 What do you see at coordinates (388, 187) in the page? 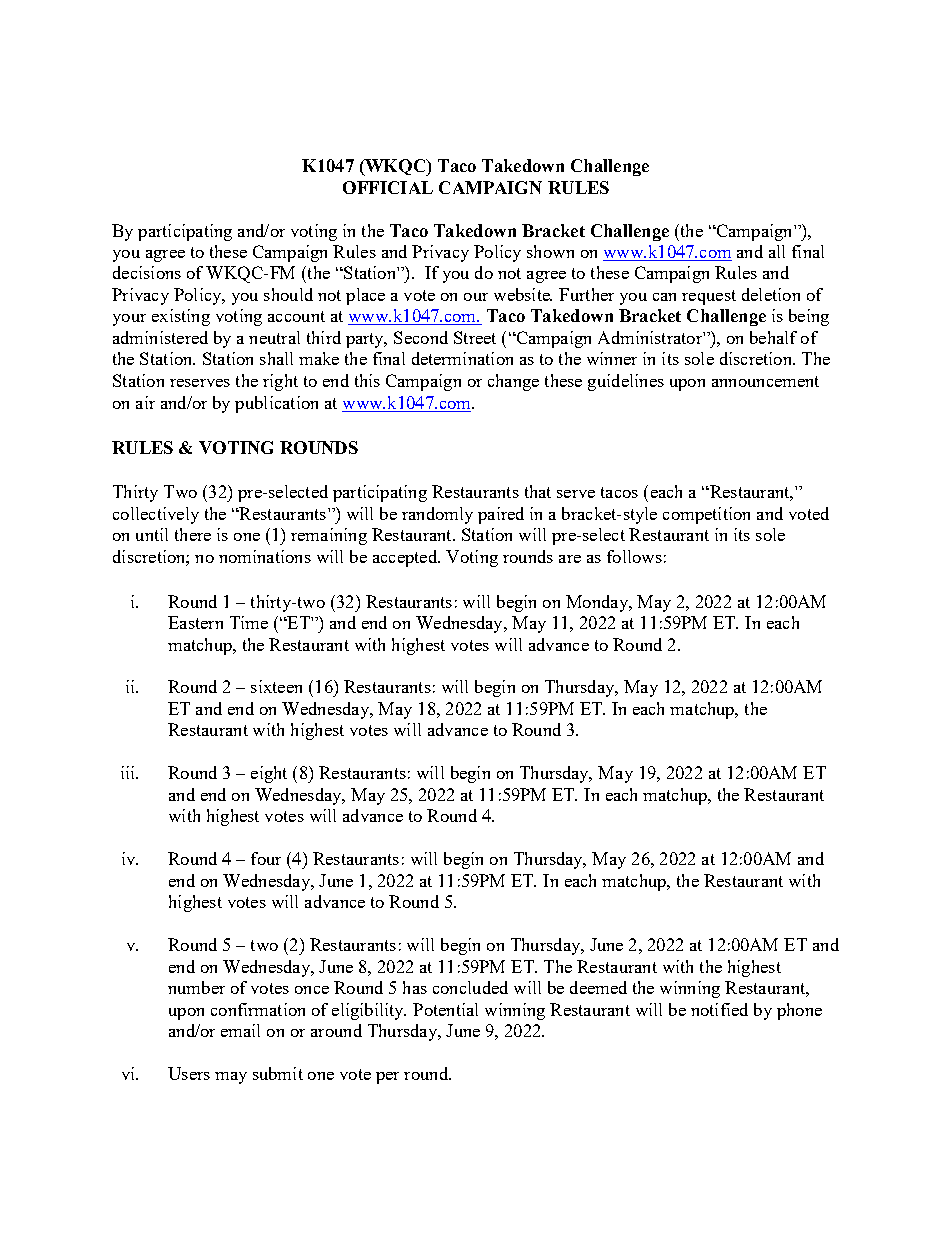
I see `OFFICIAL` at bounding box center [388, 187].
